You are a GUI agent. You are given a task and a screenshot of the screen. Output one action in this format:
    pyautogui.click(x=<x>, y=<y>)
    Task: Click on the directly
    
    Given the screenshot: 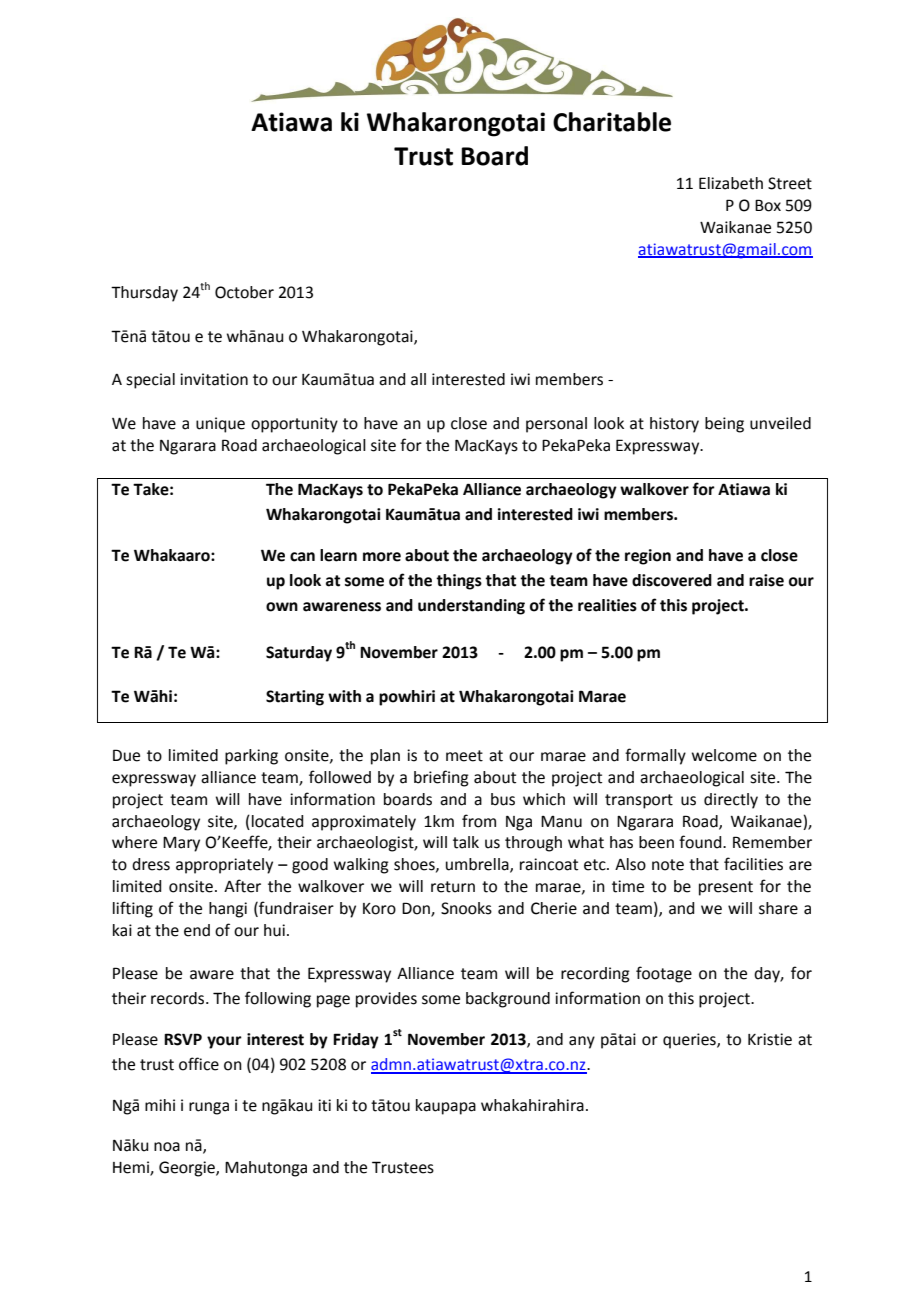 What is the action you would take?
    pyautogui.click(x=731, y=801)
